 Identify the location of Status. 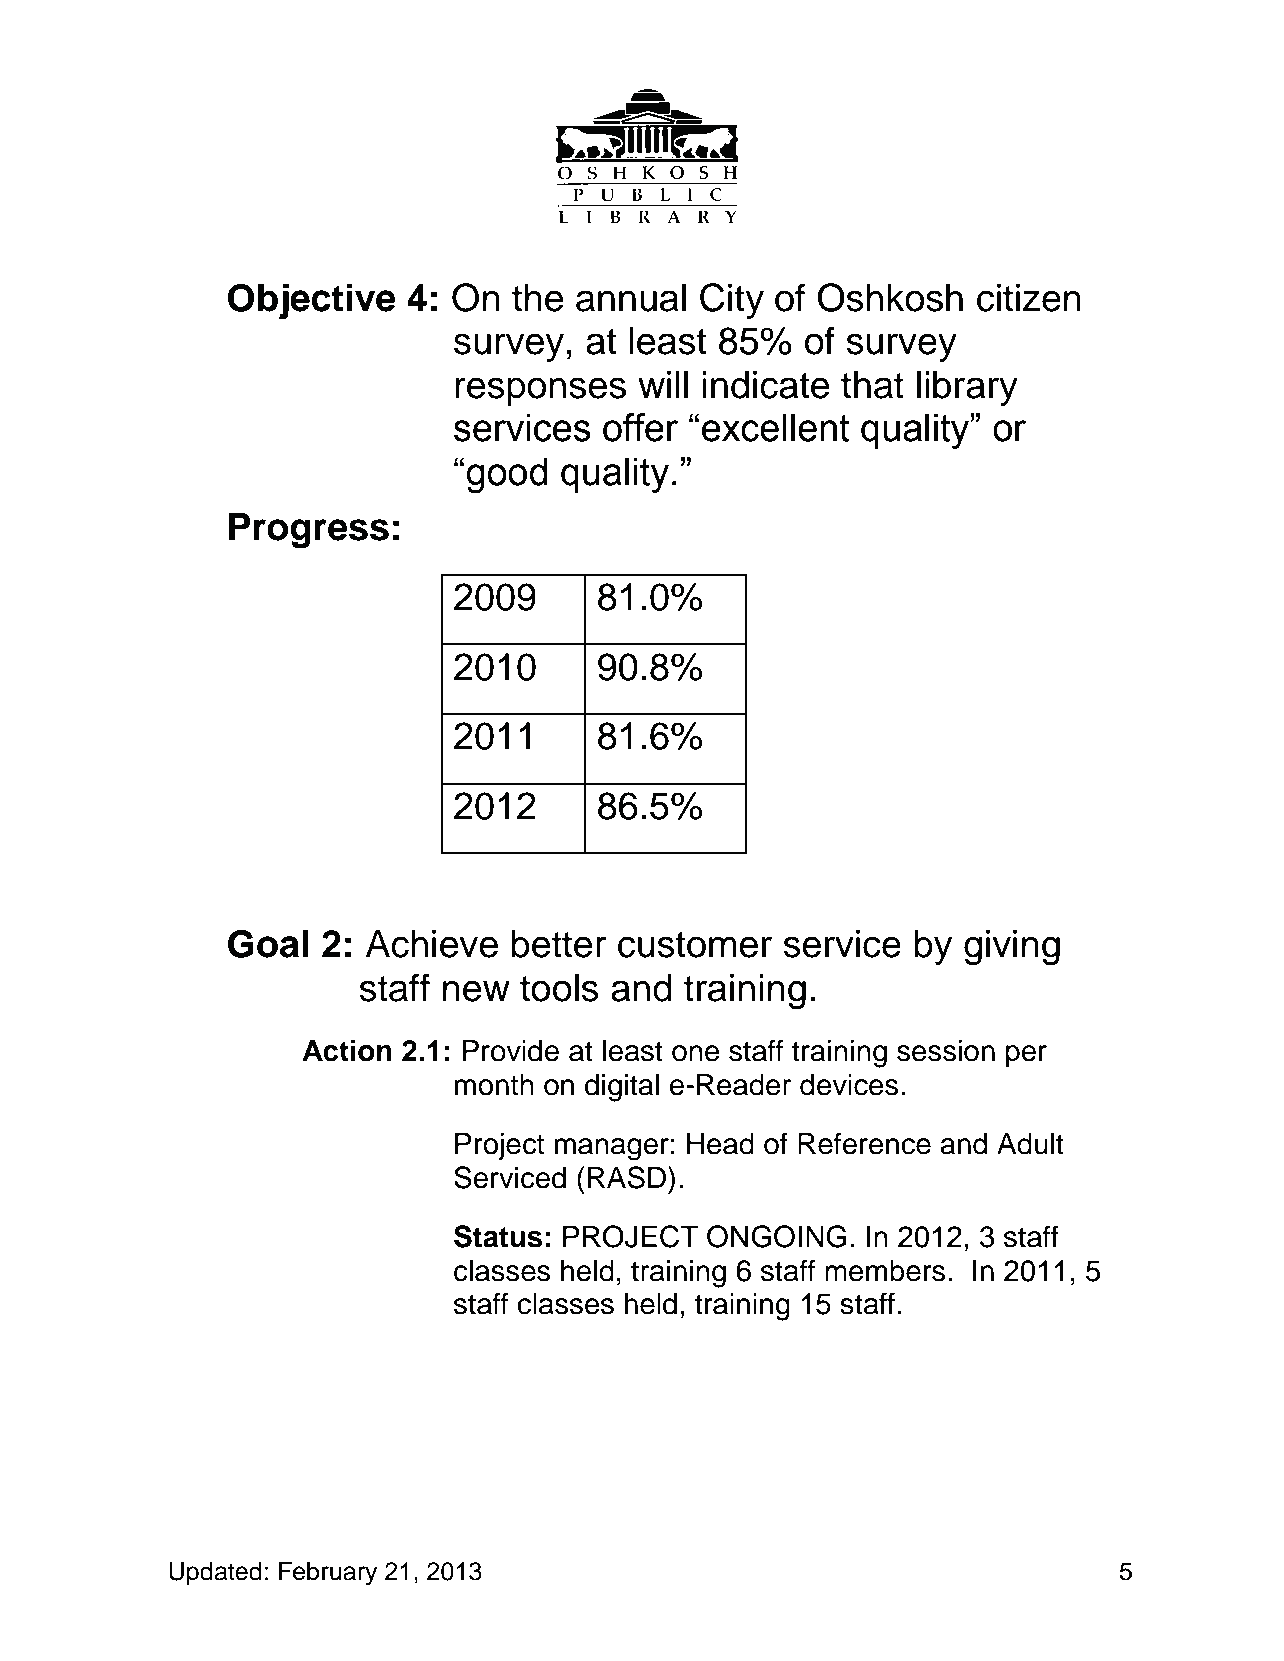
(498, 1236).
